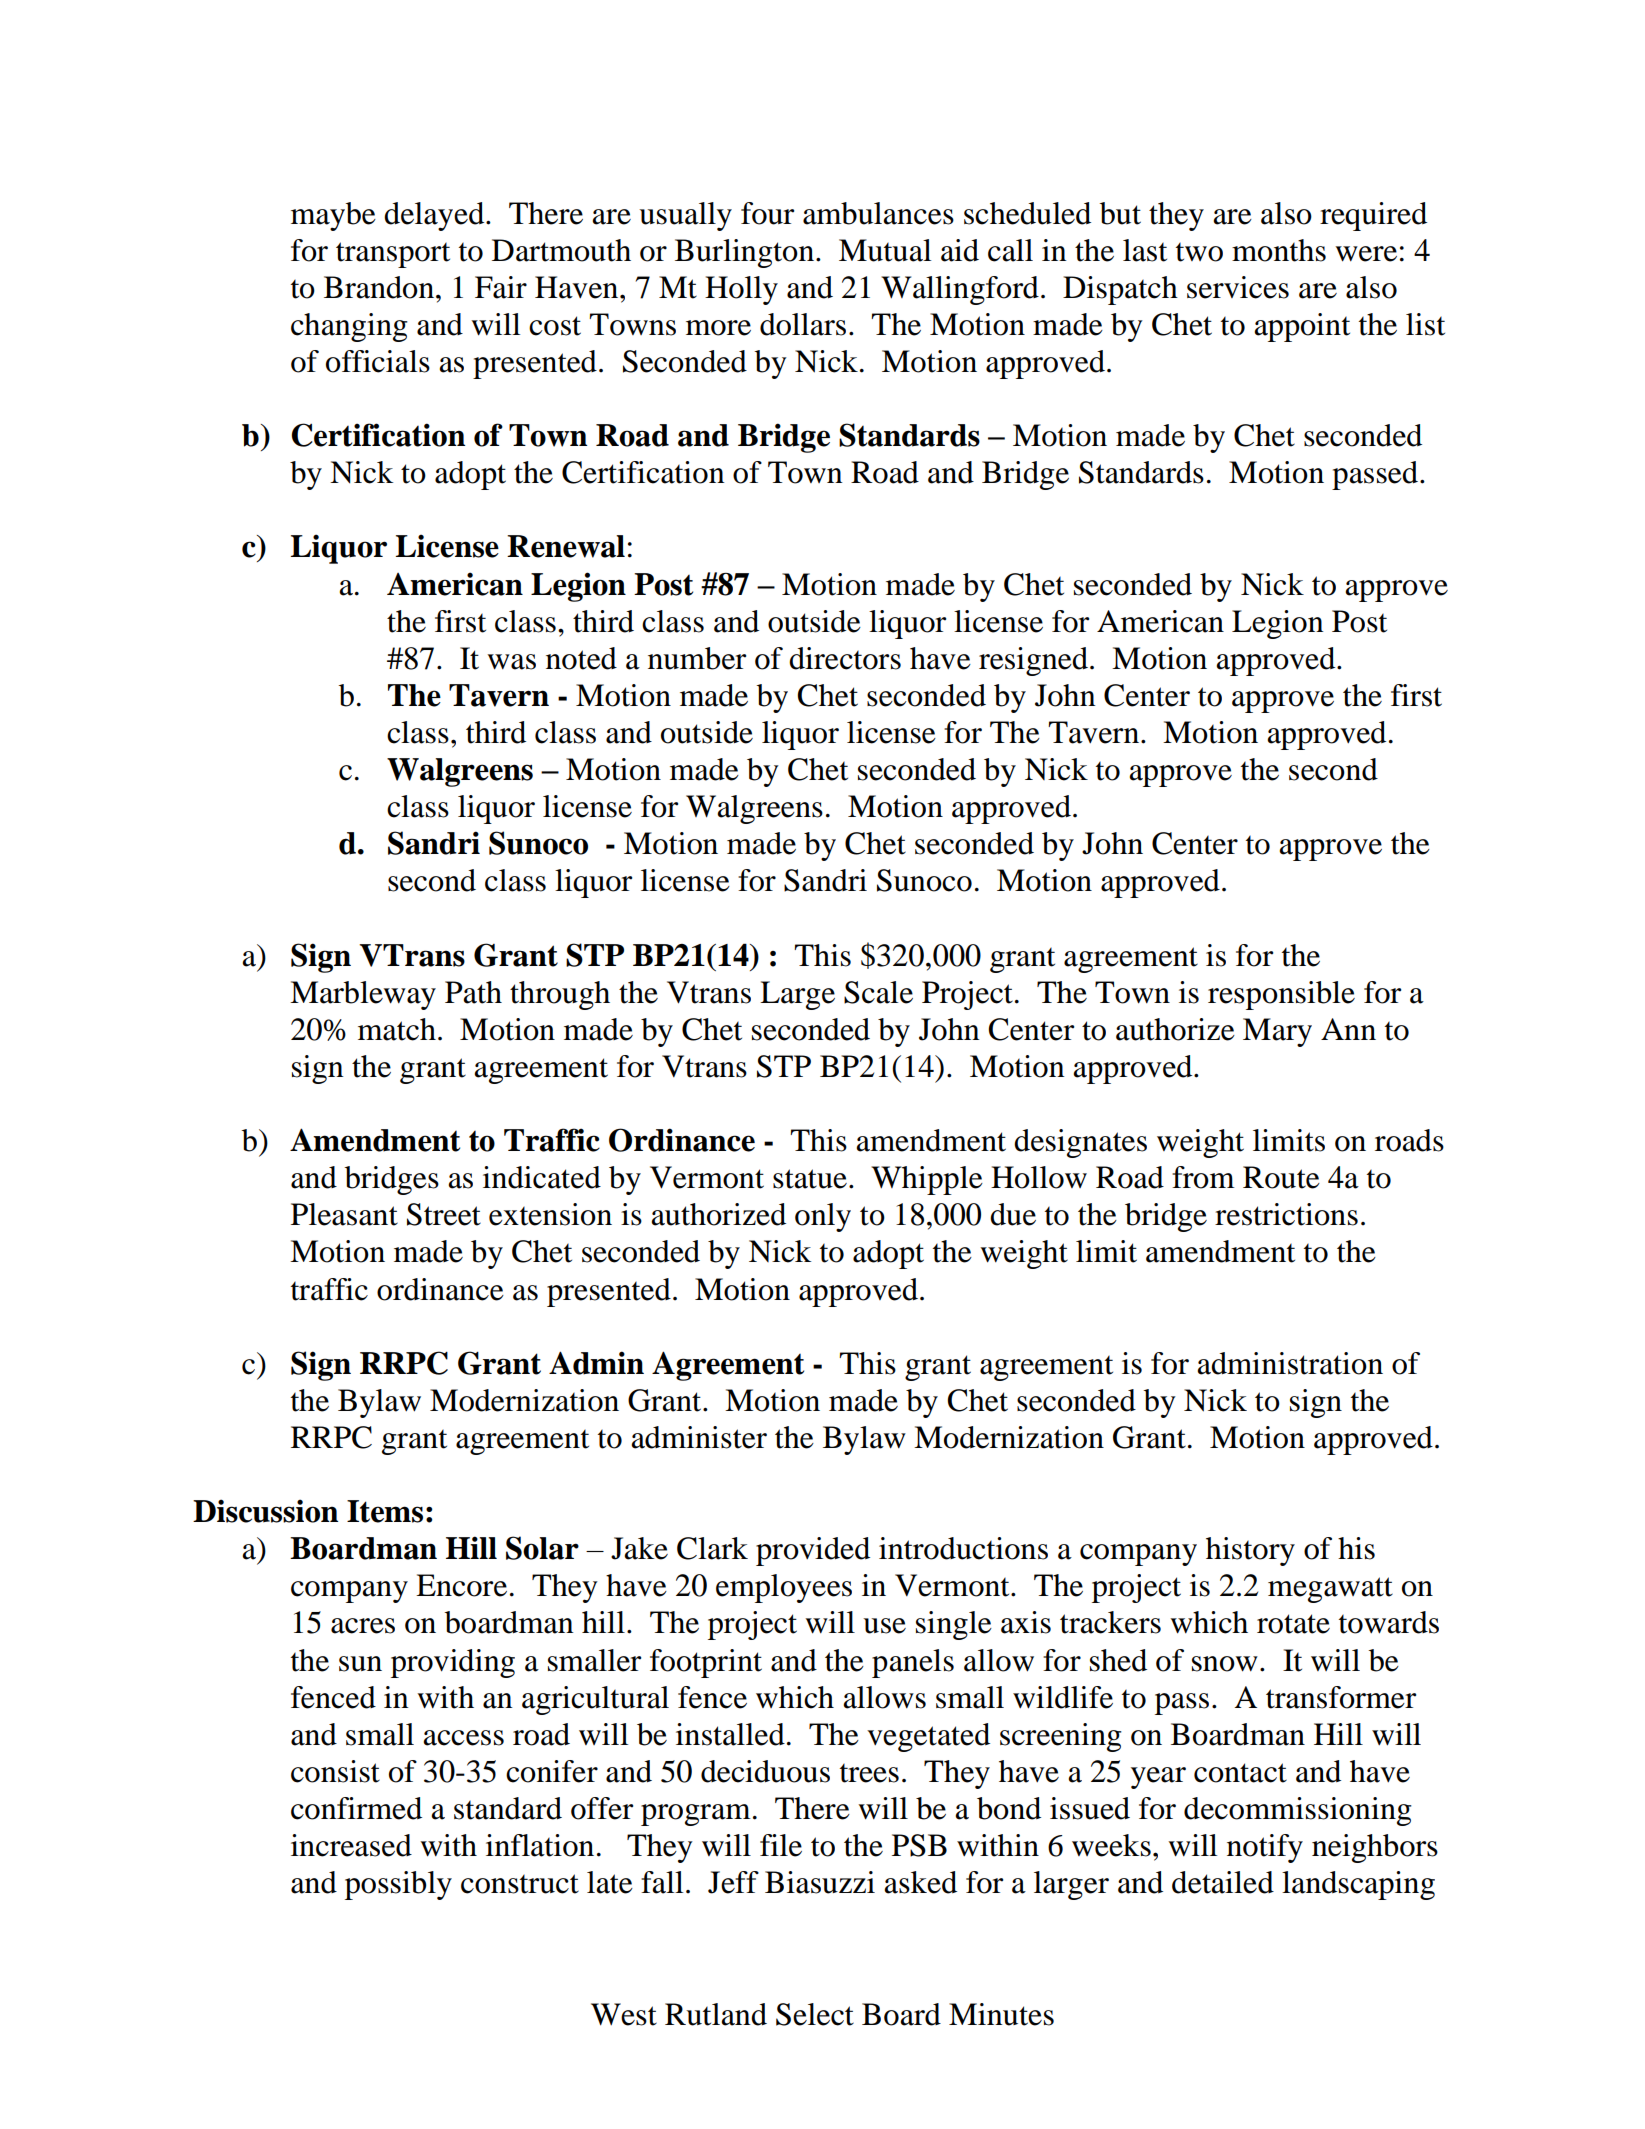 The width and height of the image is (1645, 2129). What do you see at coordinates (845, 658) in the image?
I see `directors` at bounding box center [845, 658].
